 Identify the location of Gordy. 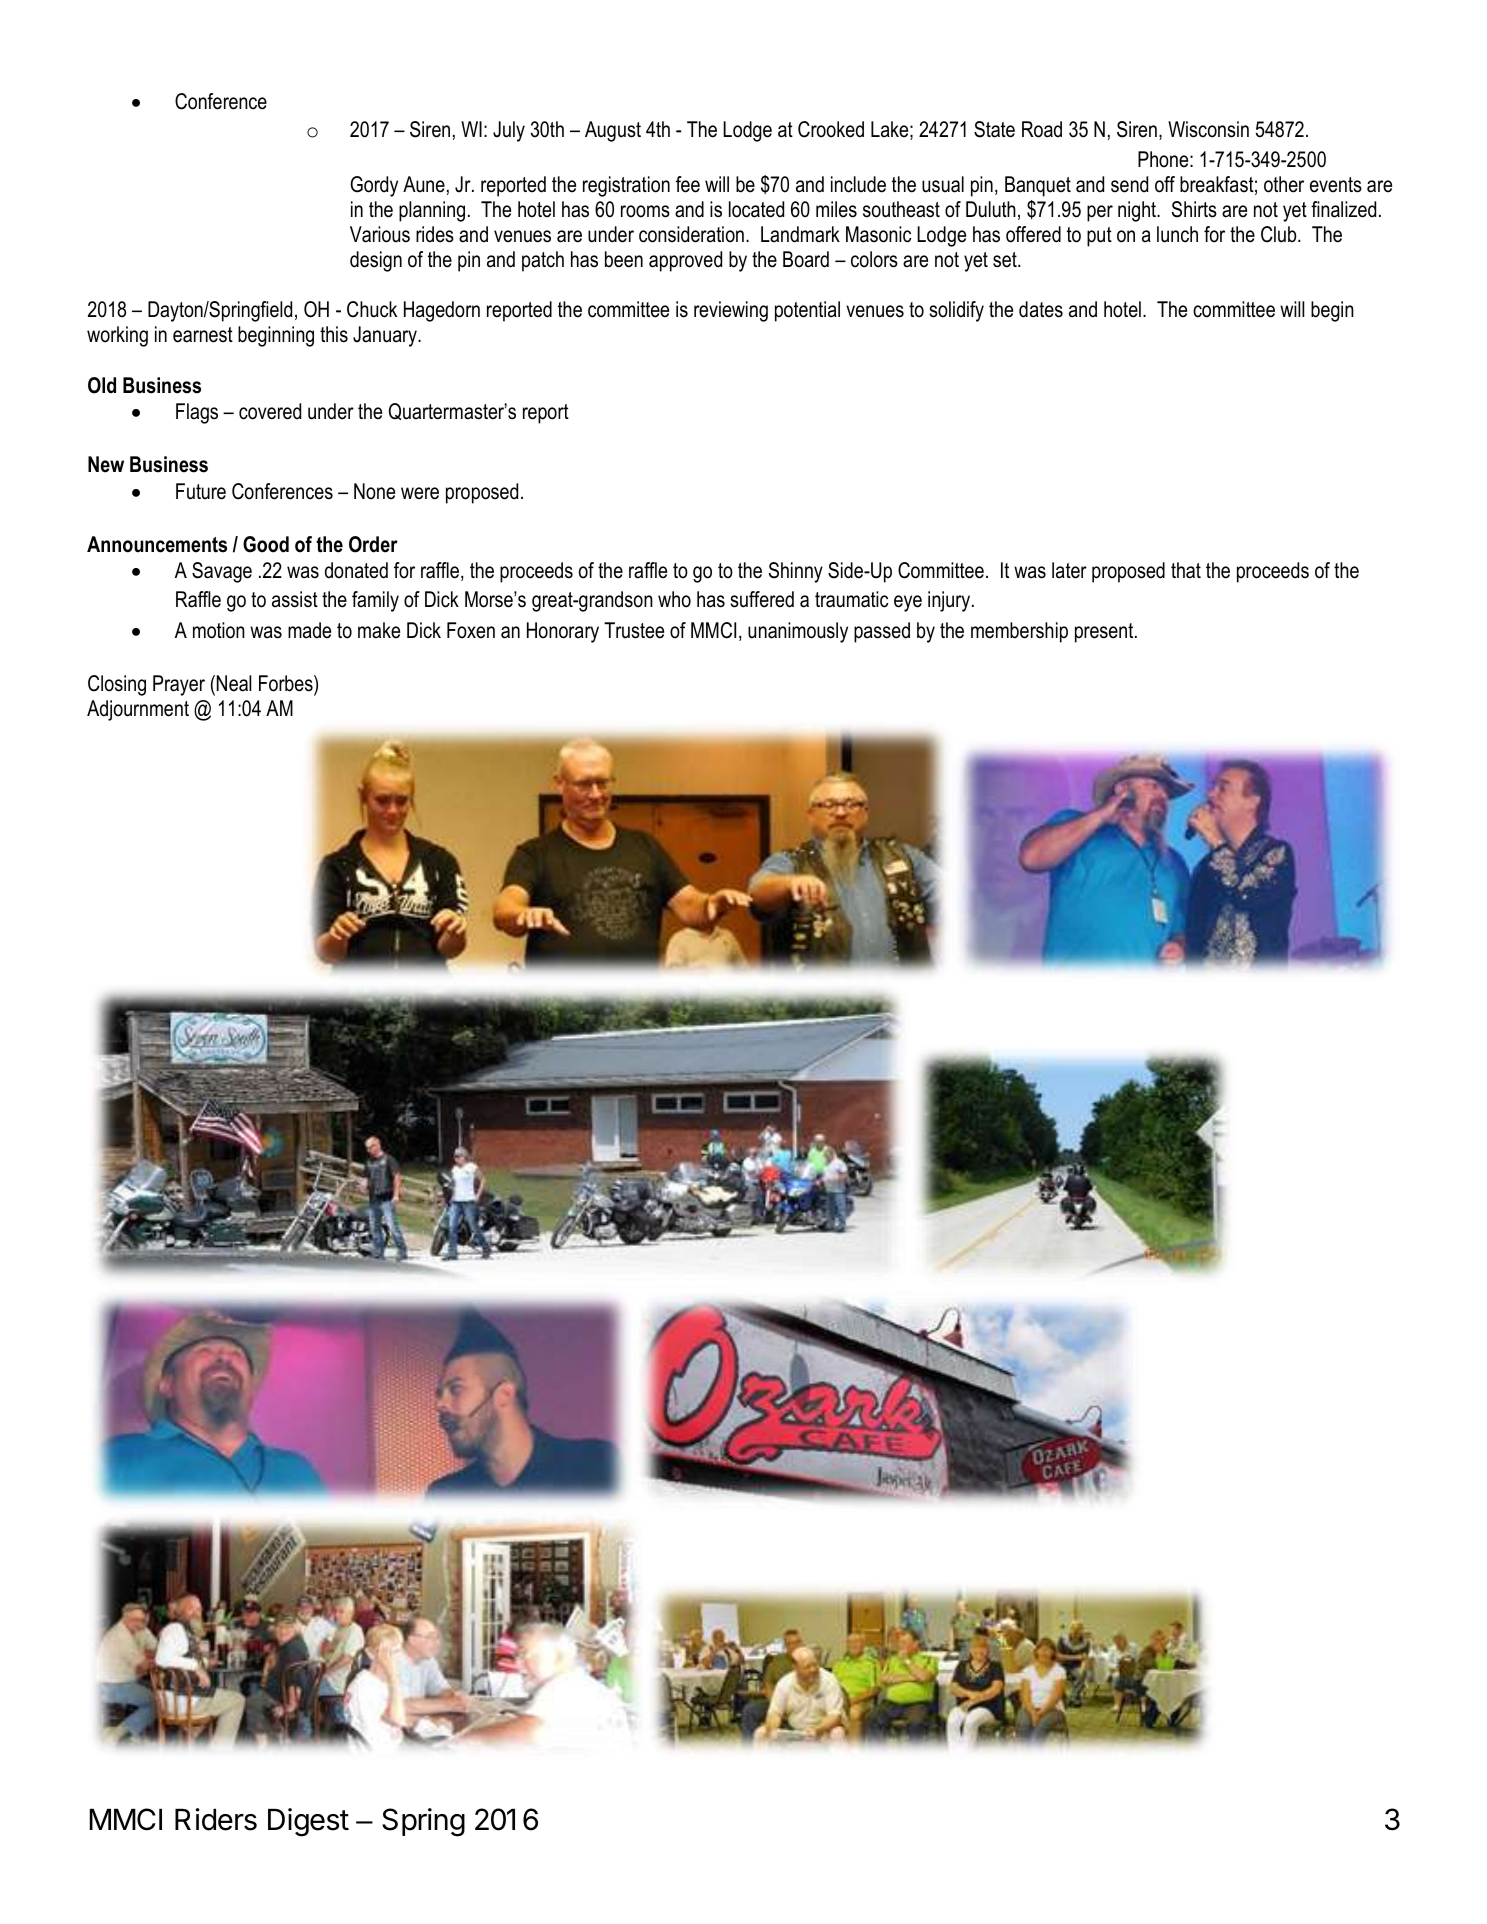
(374, 186).
